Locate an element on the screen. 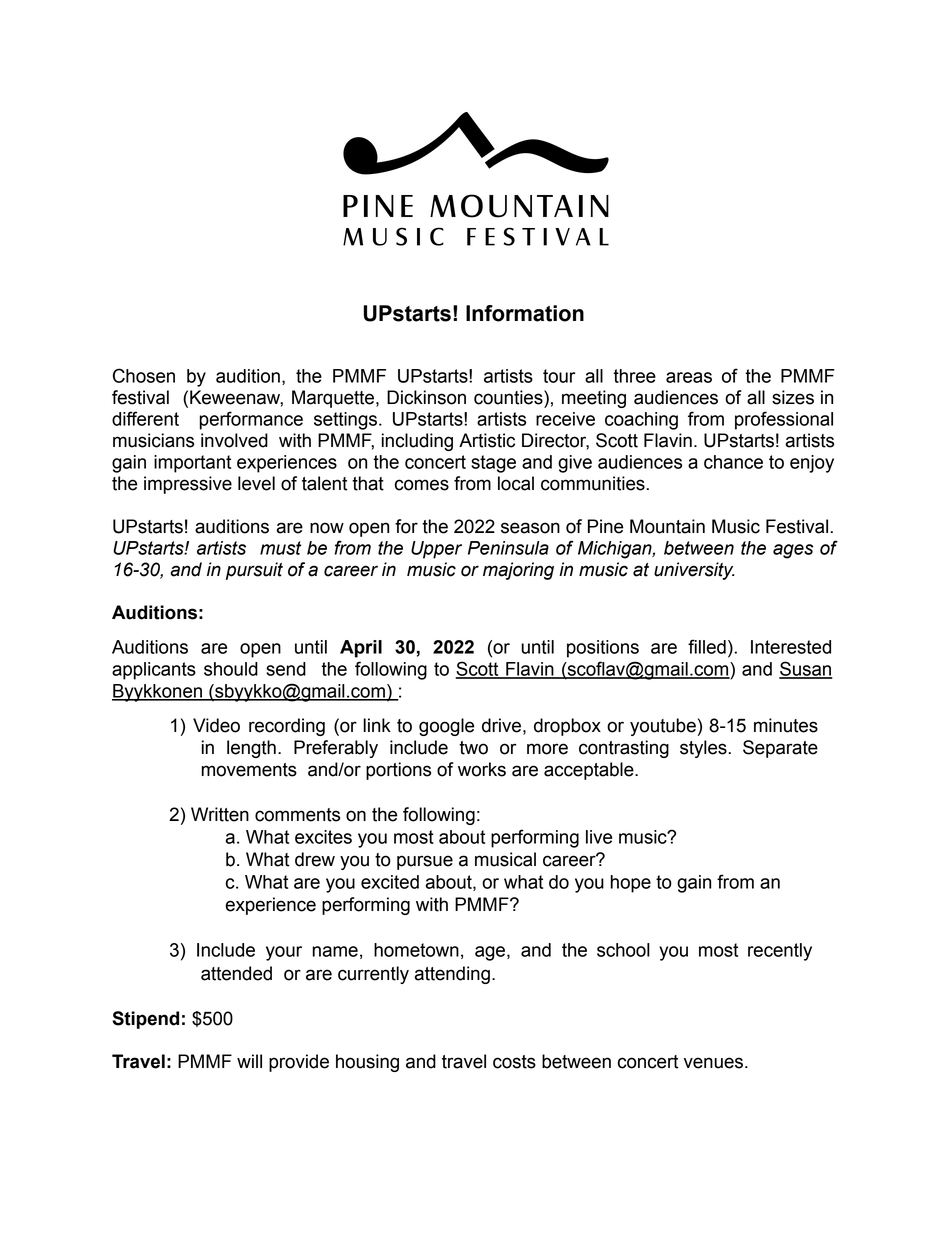  google is located at coordinates (446, 727).
